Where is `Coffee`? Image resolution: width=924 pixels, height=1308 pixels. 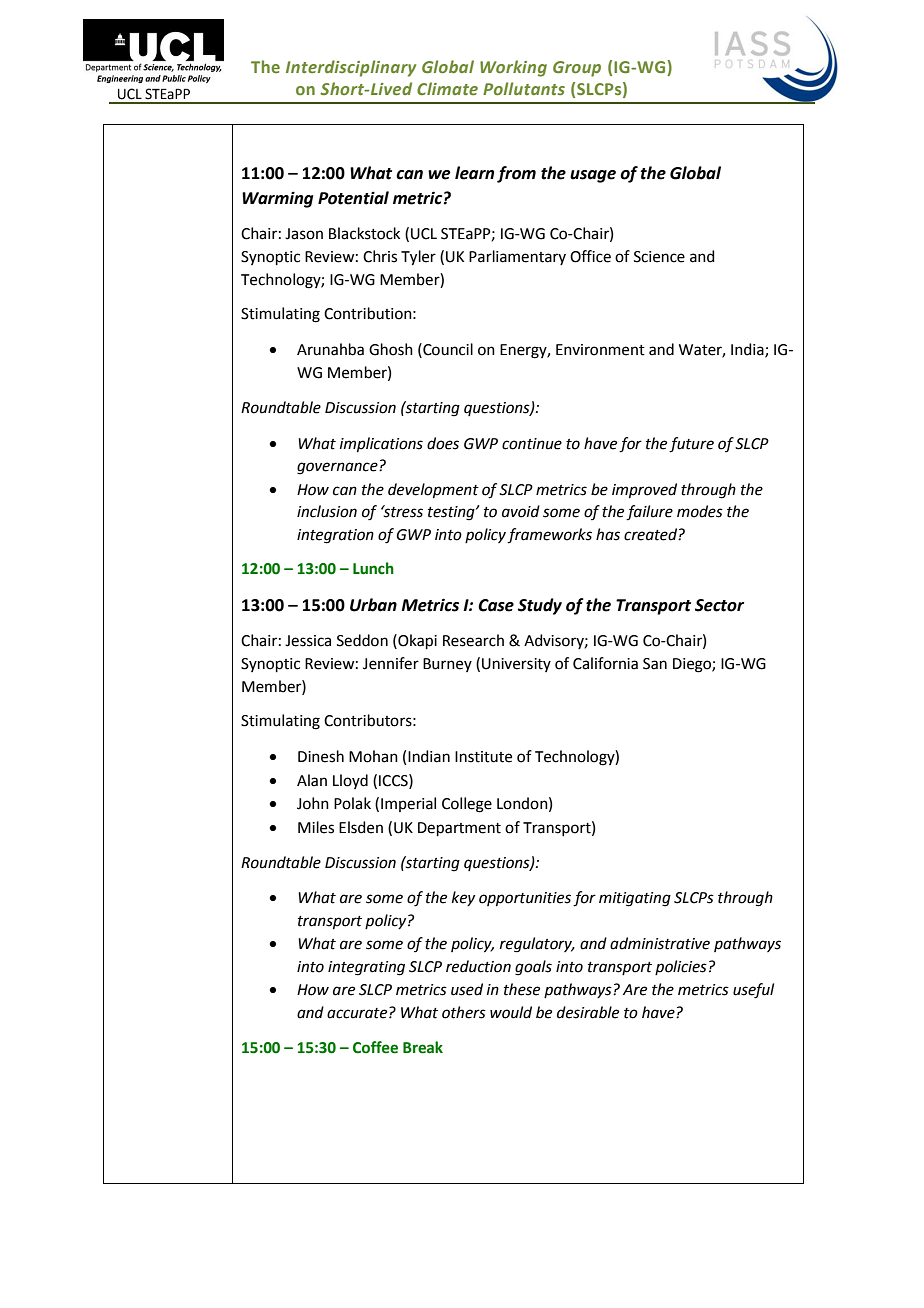
Coffee is located at coordinates (375, 1047).
